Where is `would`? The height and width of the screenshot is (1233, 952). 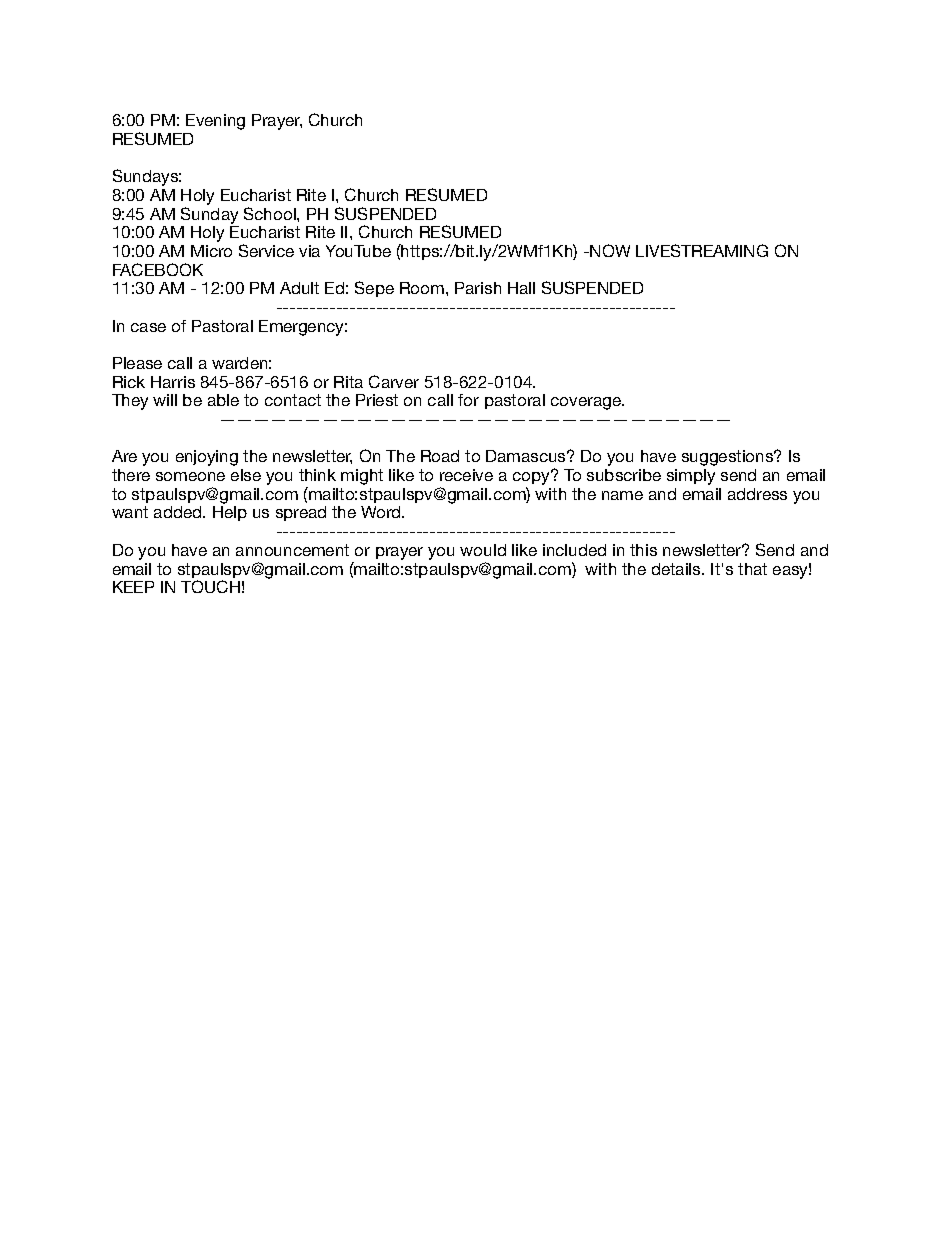 would is located at coordinates (483, 550).
